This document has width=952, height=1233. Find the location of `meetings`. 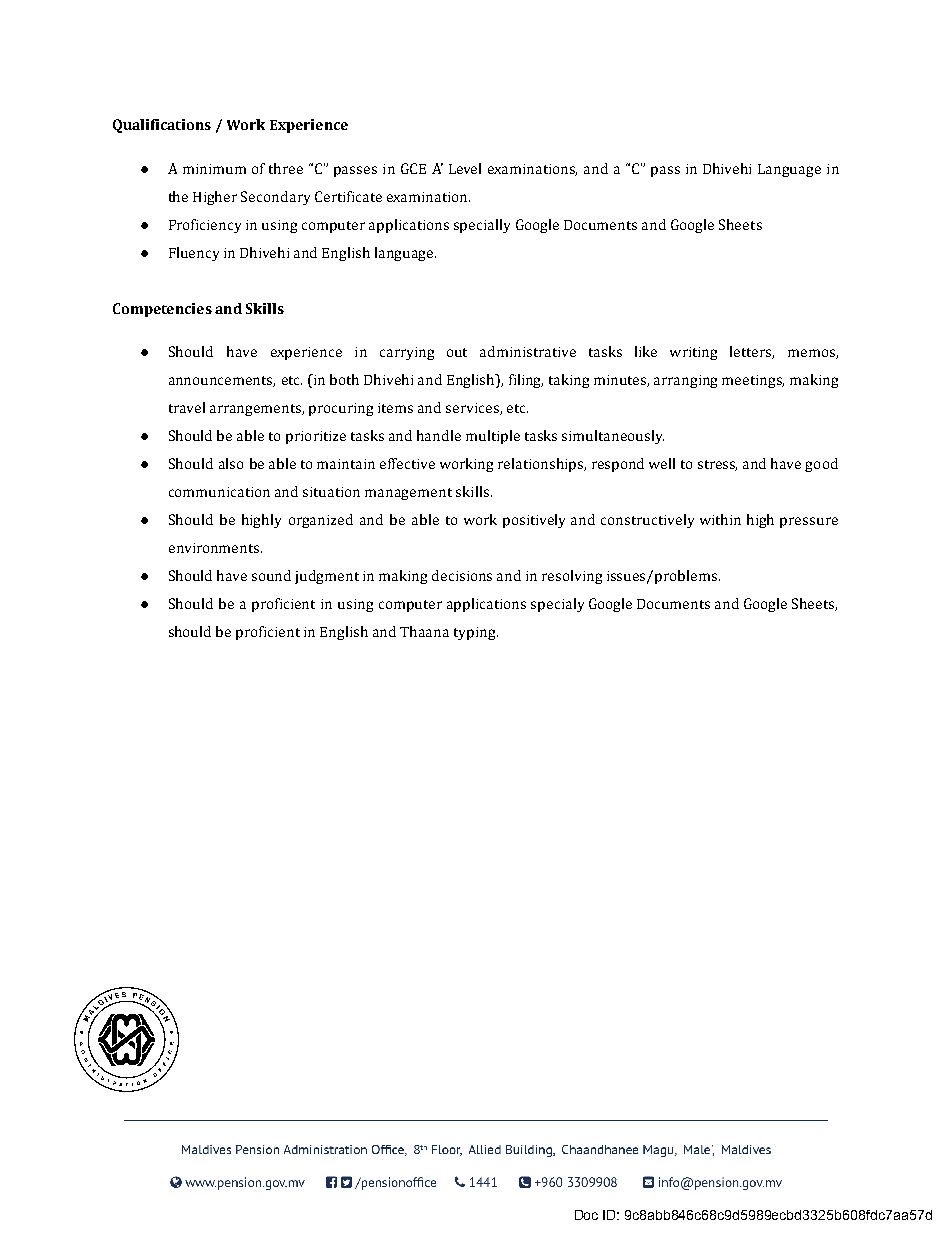

meetings is located at coordinates (753, 381).
